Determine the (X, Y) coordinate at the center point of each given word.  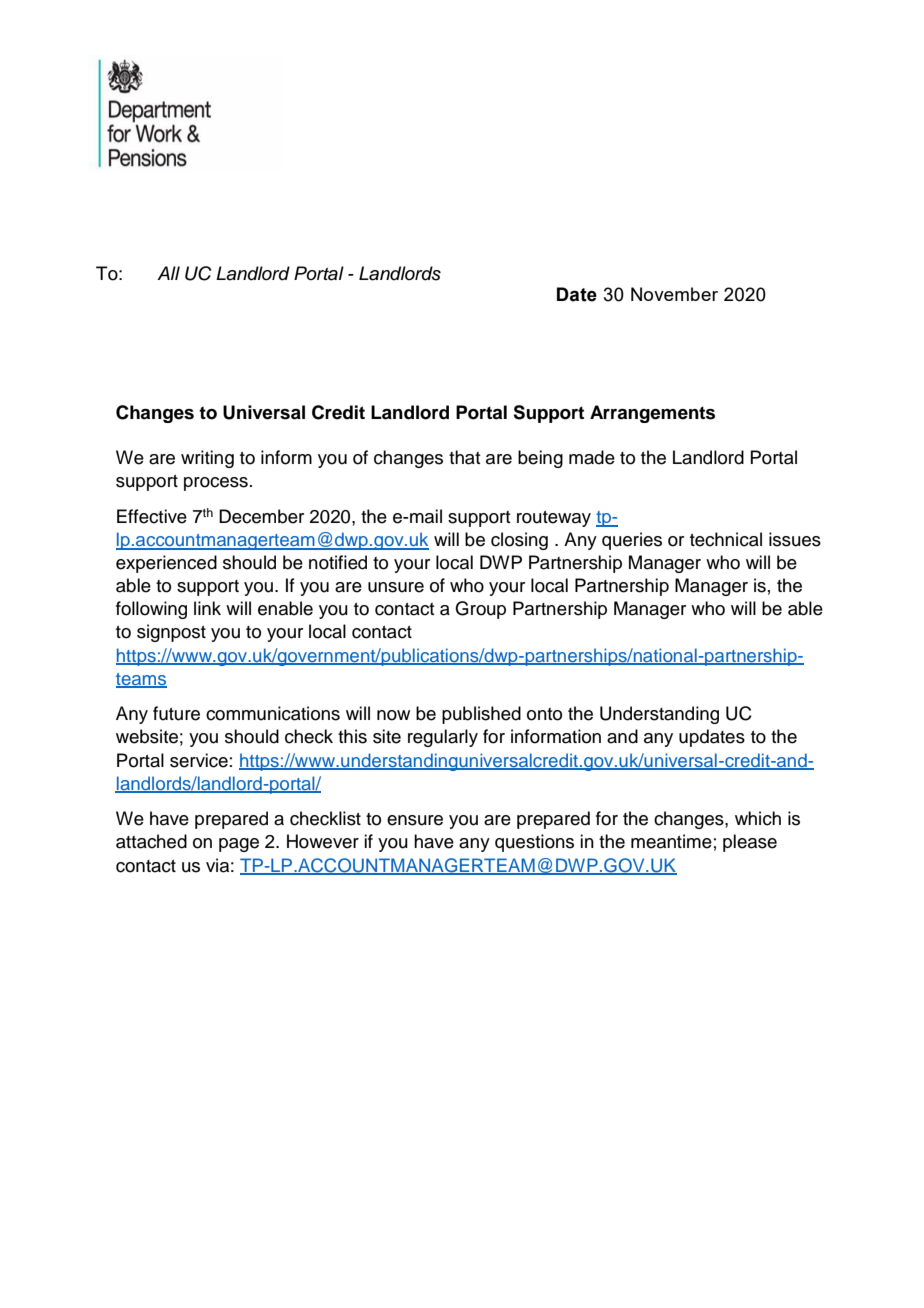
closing (519, 541)
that (464, 457)
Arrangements (652, 414)
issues (795, 539)
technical (726, 539)
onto (544, 714)
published (481, 715)
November (674, 294)
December (261, 516)
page (239, 845)
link (207, 608)
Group (480, 610)
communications (273, 713)
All (168, 273)
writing (207, 459)
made (592, 457)
